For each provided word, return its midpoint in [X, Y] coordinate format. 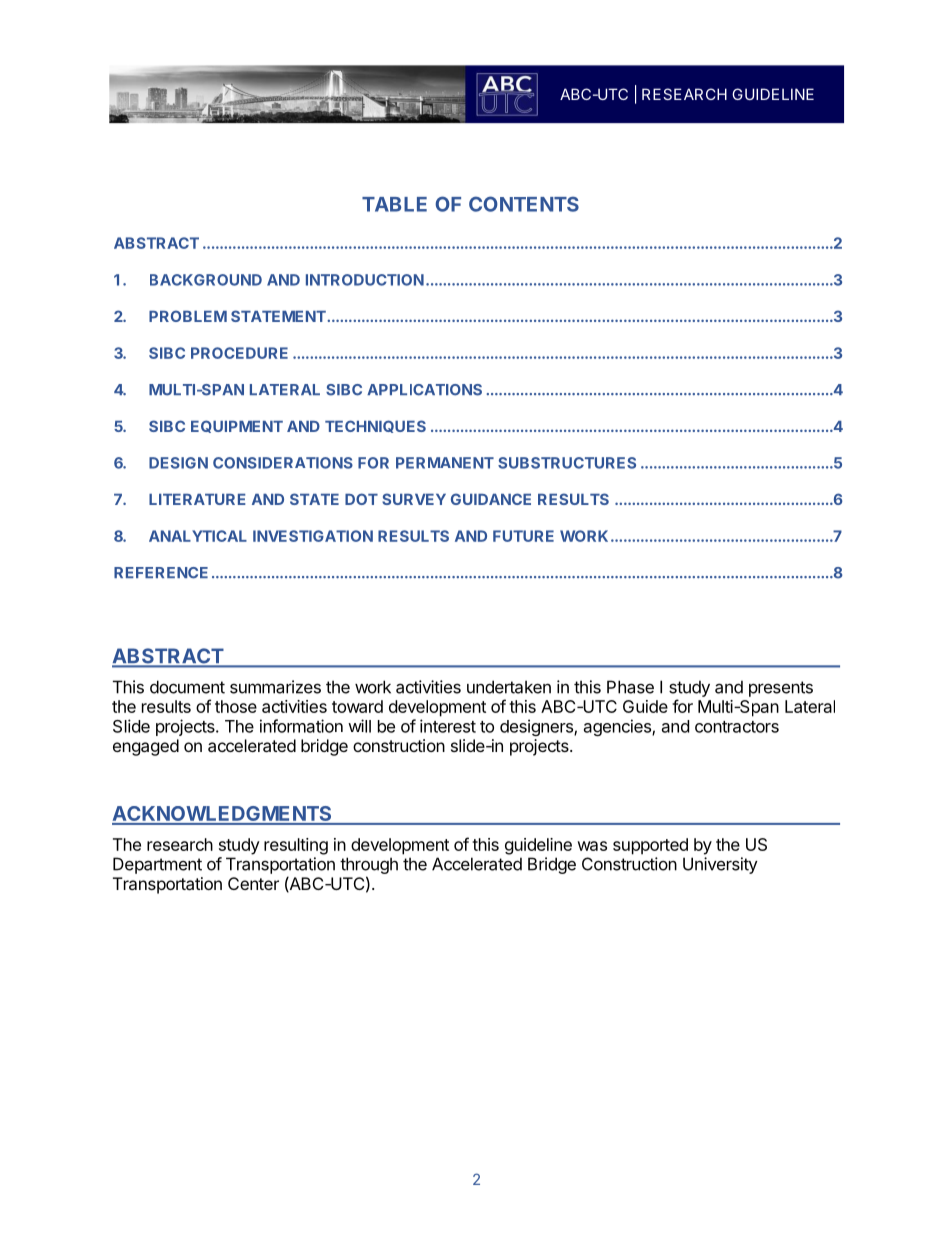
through [369, 867]
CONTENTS [524, 204]
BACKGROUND [206, 280]
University [720, 865]
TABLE [394, 204]
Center [253, 883]
